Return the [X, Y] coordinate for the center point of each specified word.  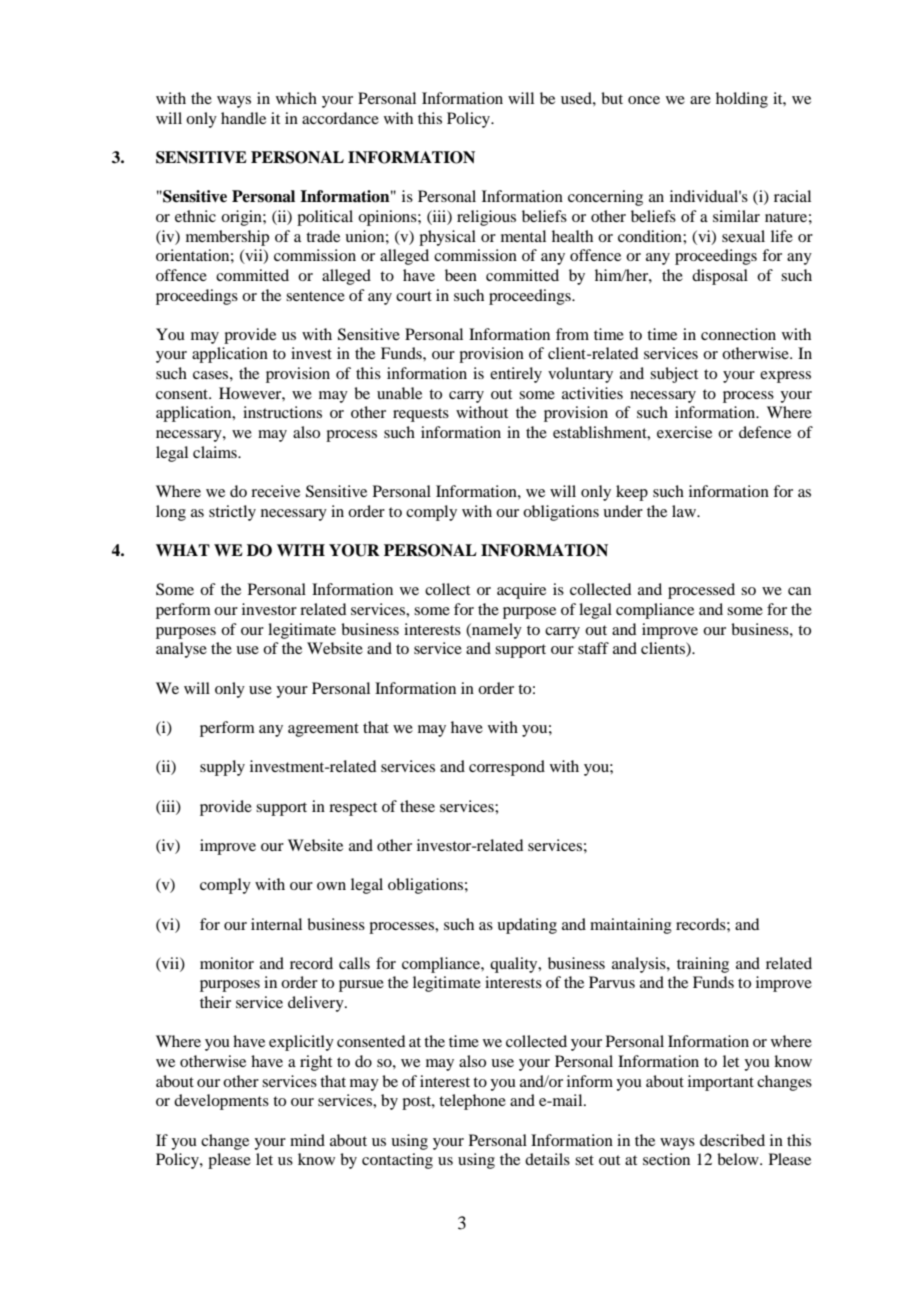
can [799, 591]
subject [674, 375]
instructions [282, 412]
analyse [181, 650]
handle [243, 118]
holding [742, 100]
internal [276, 924]
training [703, 965]
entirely [516, 375]
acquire [521, 591]
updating [527, 926]
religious [486, 218]
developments [221, 1102]
